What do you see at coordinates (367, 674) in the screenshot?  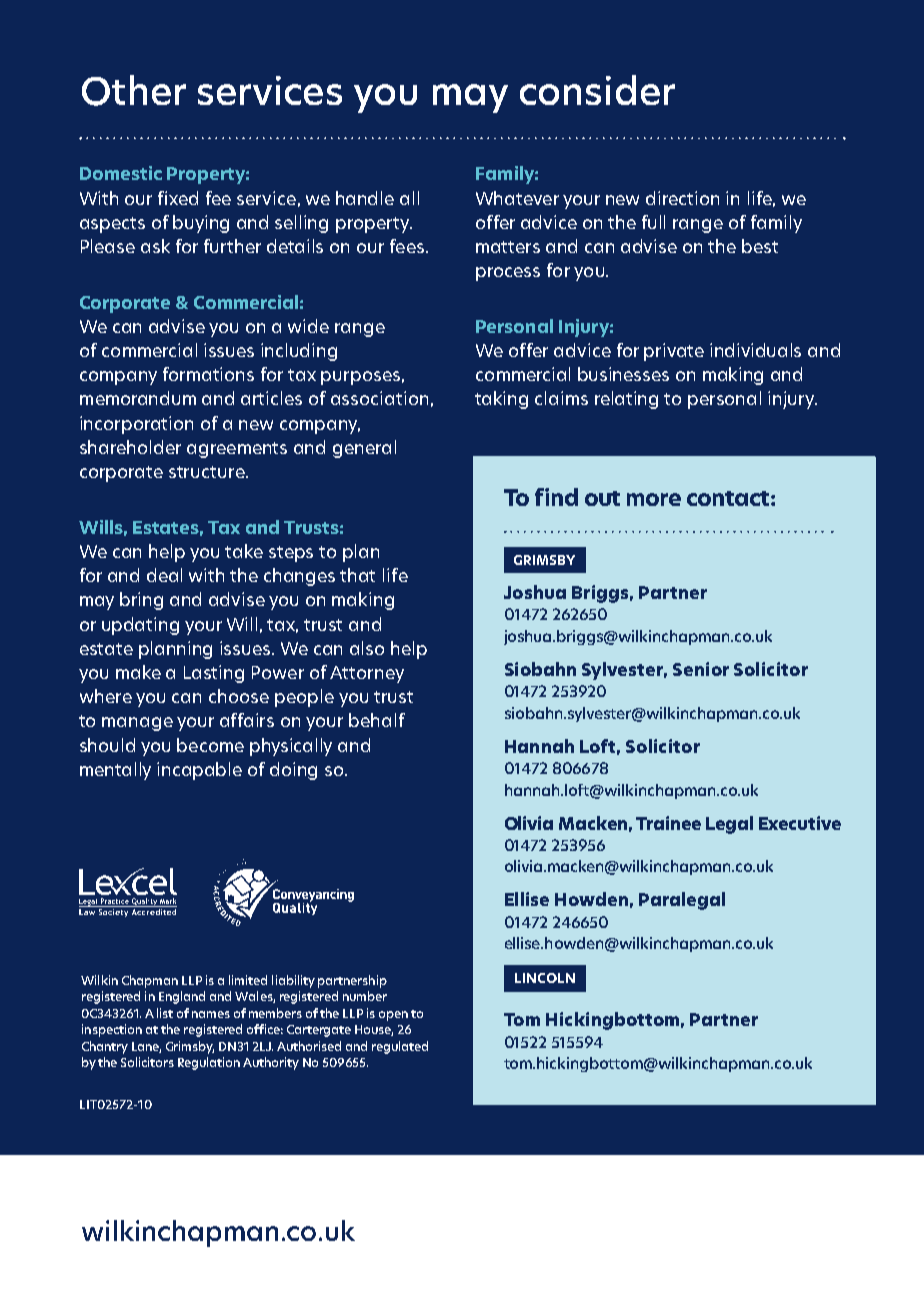 I see `Attorney` at bounding box center [367, 674].
